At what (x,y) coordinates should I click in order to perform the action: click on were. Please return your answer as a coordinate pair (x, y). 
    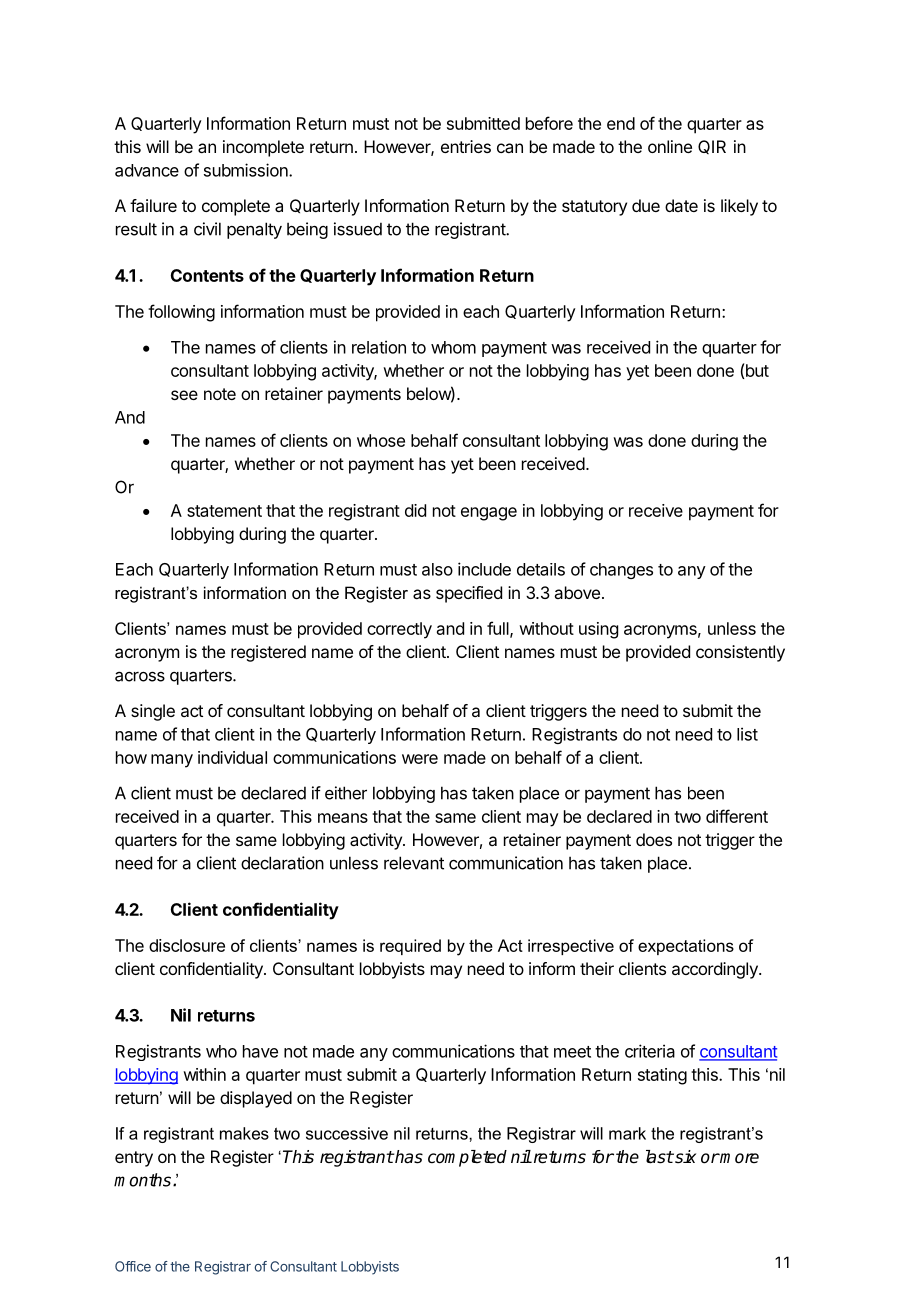
    Looking at the image, I should click on (420, 759).
